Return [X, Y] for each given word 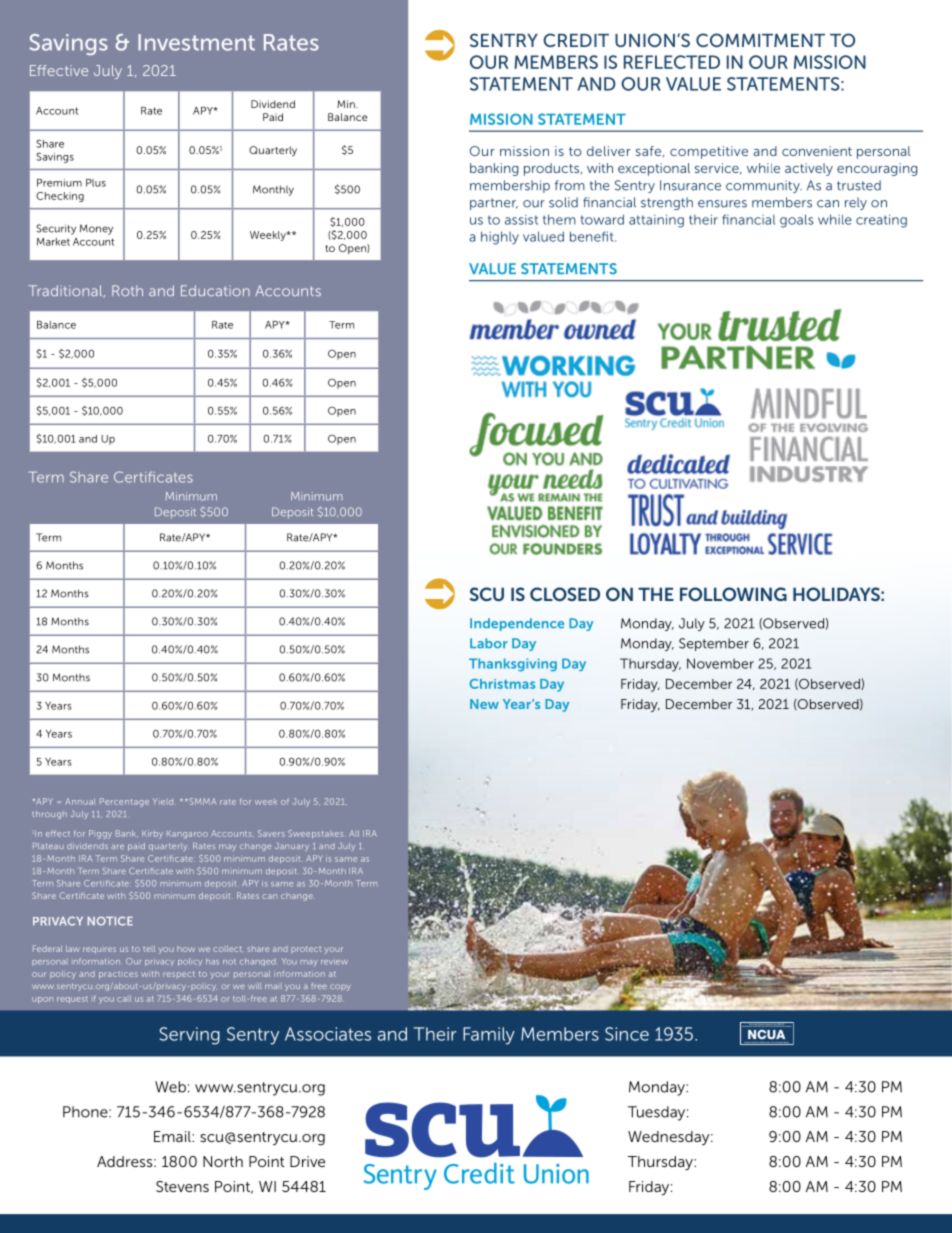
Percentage [124, 802]
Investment [196, 42]
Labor [489, 643]
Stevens [182, 1186]
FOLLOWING [733, 594]
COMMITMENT [760, 40]
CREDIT [576, 40]
